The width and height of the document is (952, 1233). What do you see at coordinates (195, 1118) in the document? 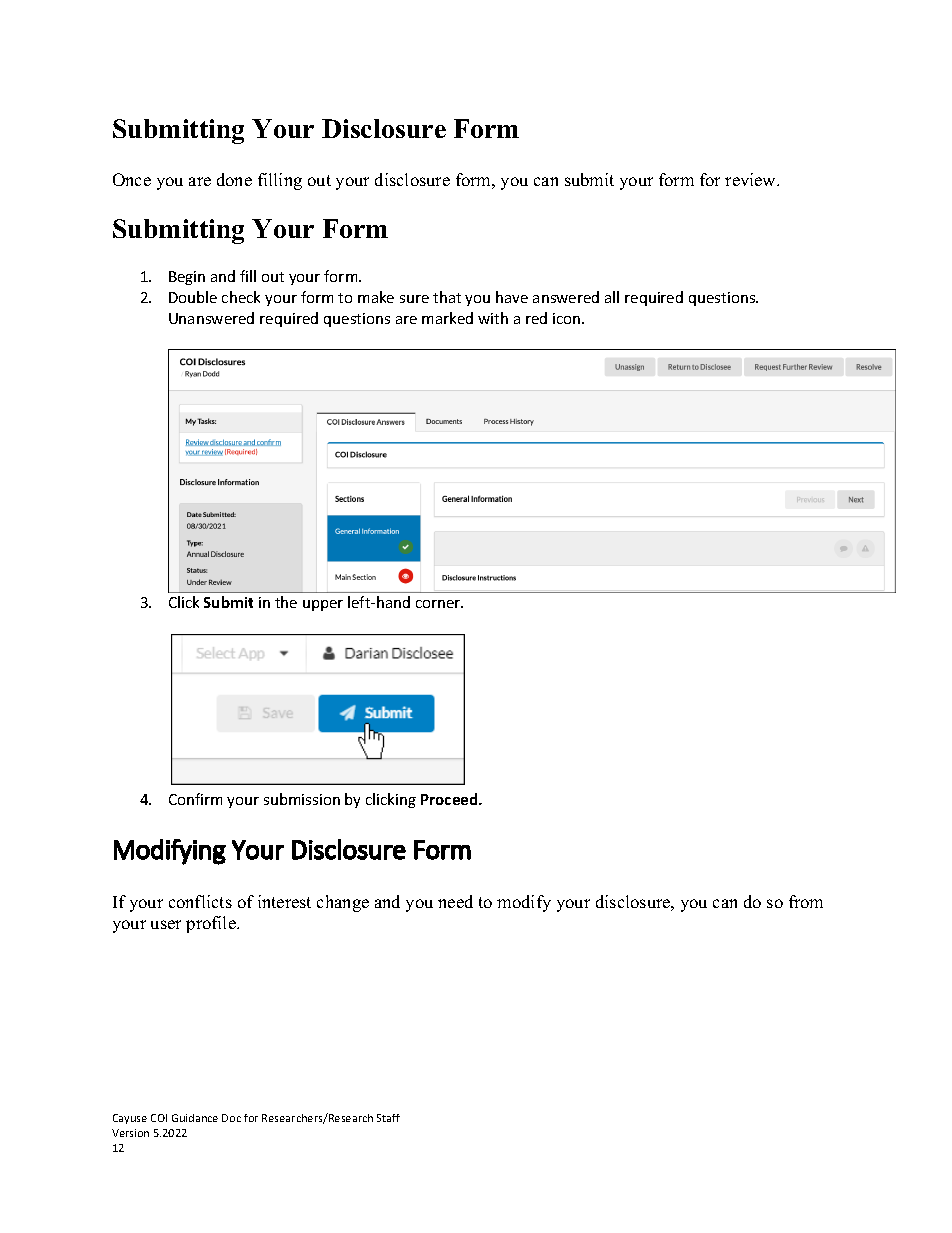
I see `Guidance` at bounding box center [195, 1118].
